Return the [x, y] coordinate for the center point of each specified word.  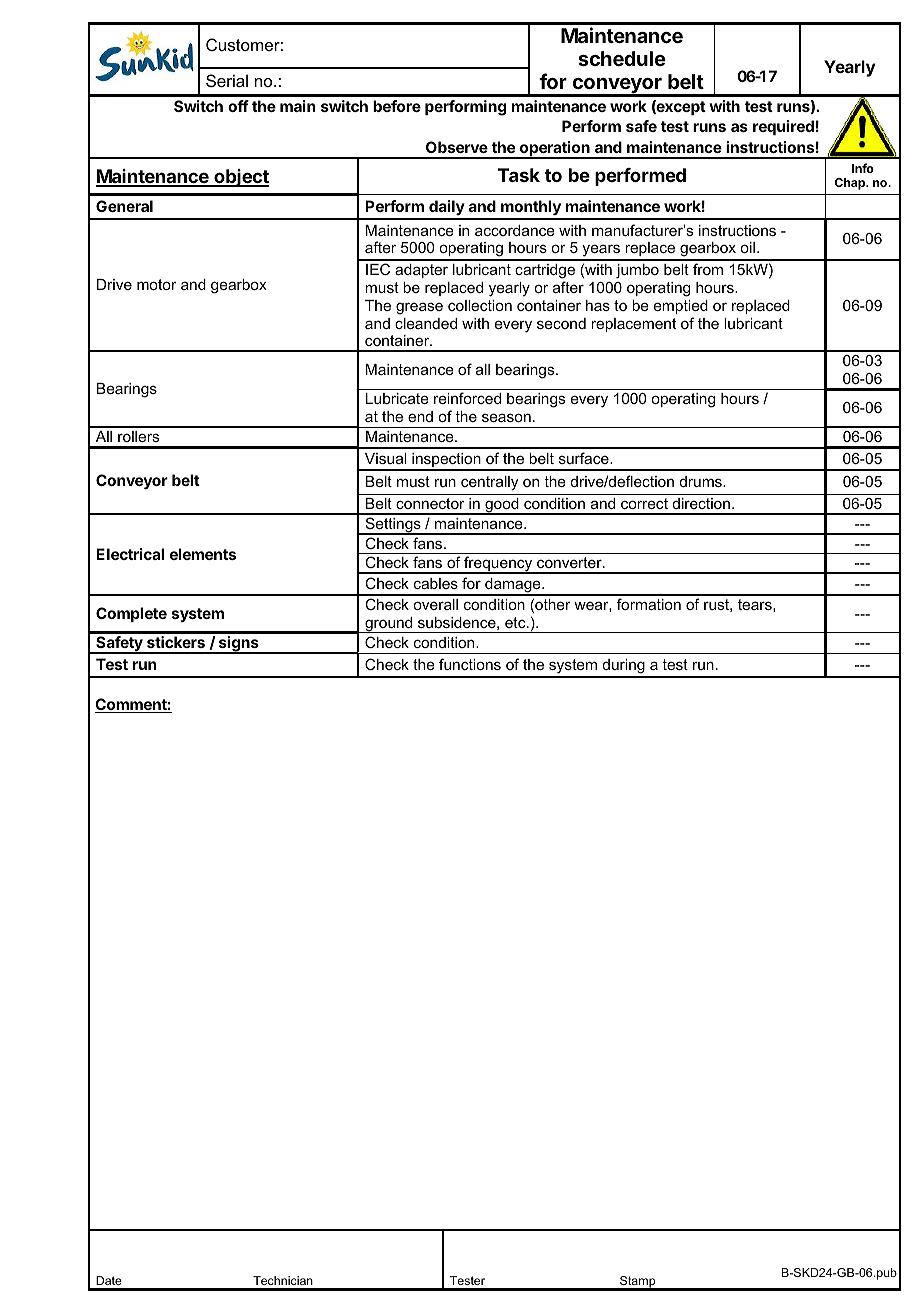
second [561, 323]
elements [203, 554]
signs [238, 645]
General [124, 206]
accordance [515, 230]
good [502, 506]
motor [157, 284]
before [397, 106]
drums [702, 481]
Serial [227, 80]
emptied [681, 307]
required [783, 127]
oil [747, 247]
